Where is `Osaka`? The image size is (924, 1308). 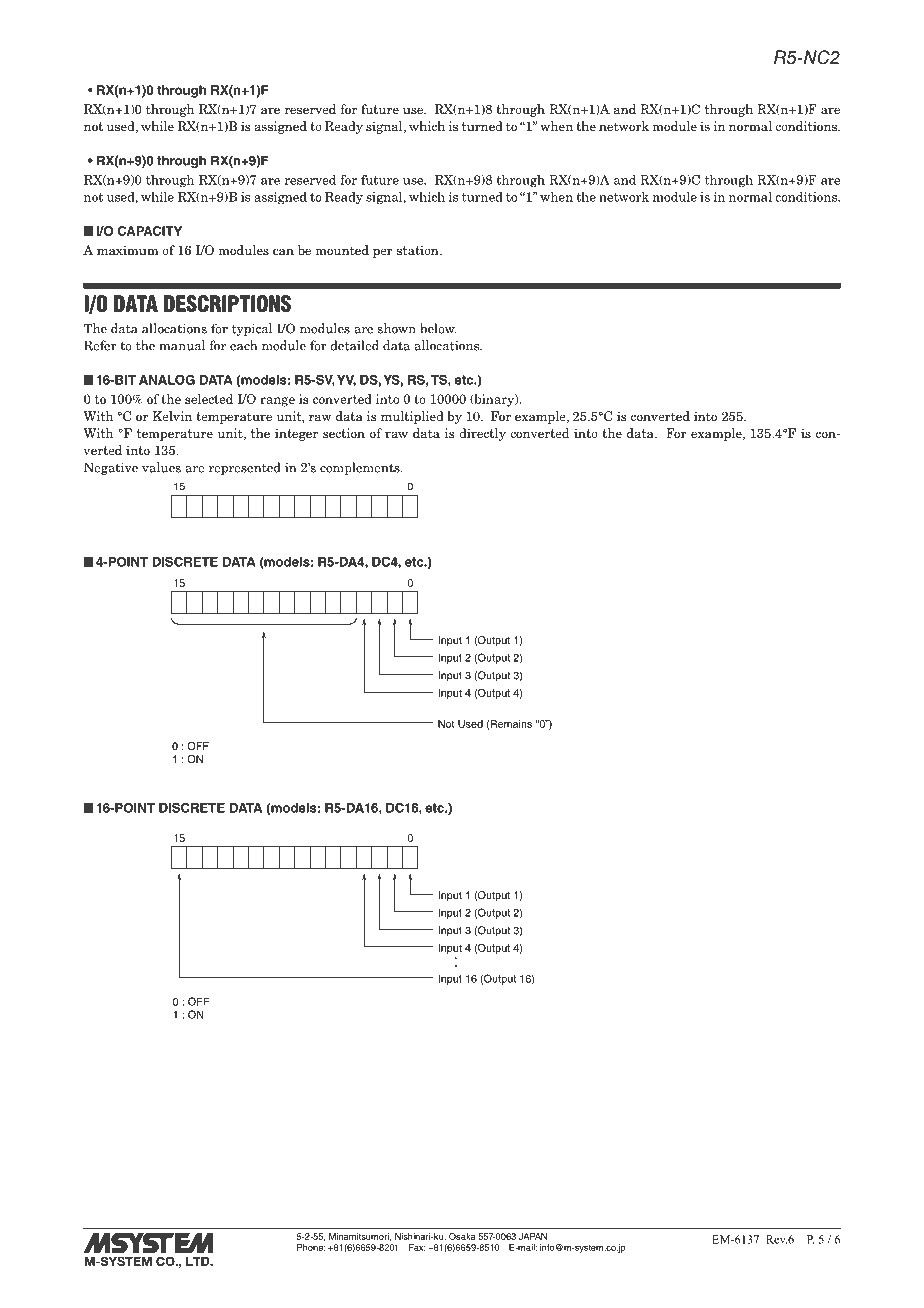 Osaka is located at coordinates (462, 1236).
